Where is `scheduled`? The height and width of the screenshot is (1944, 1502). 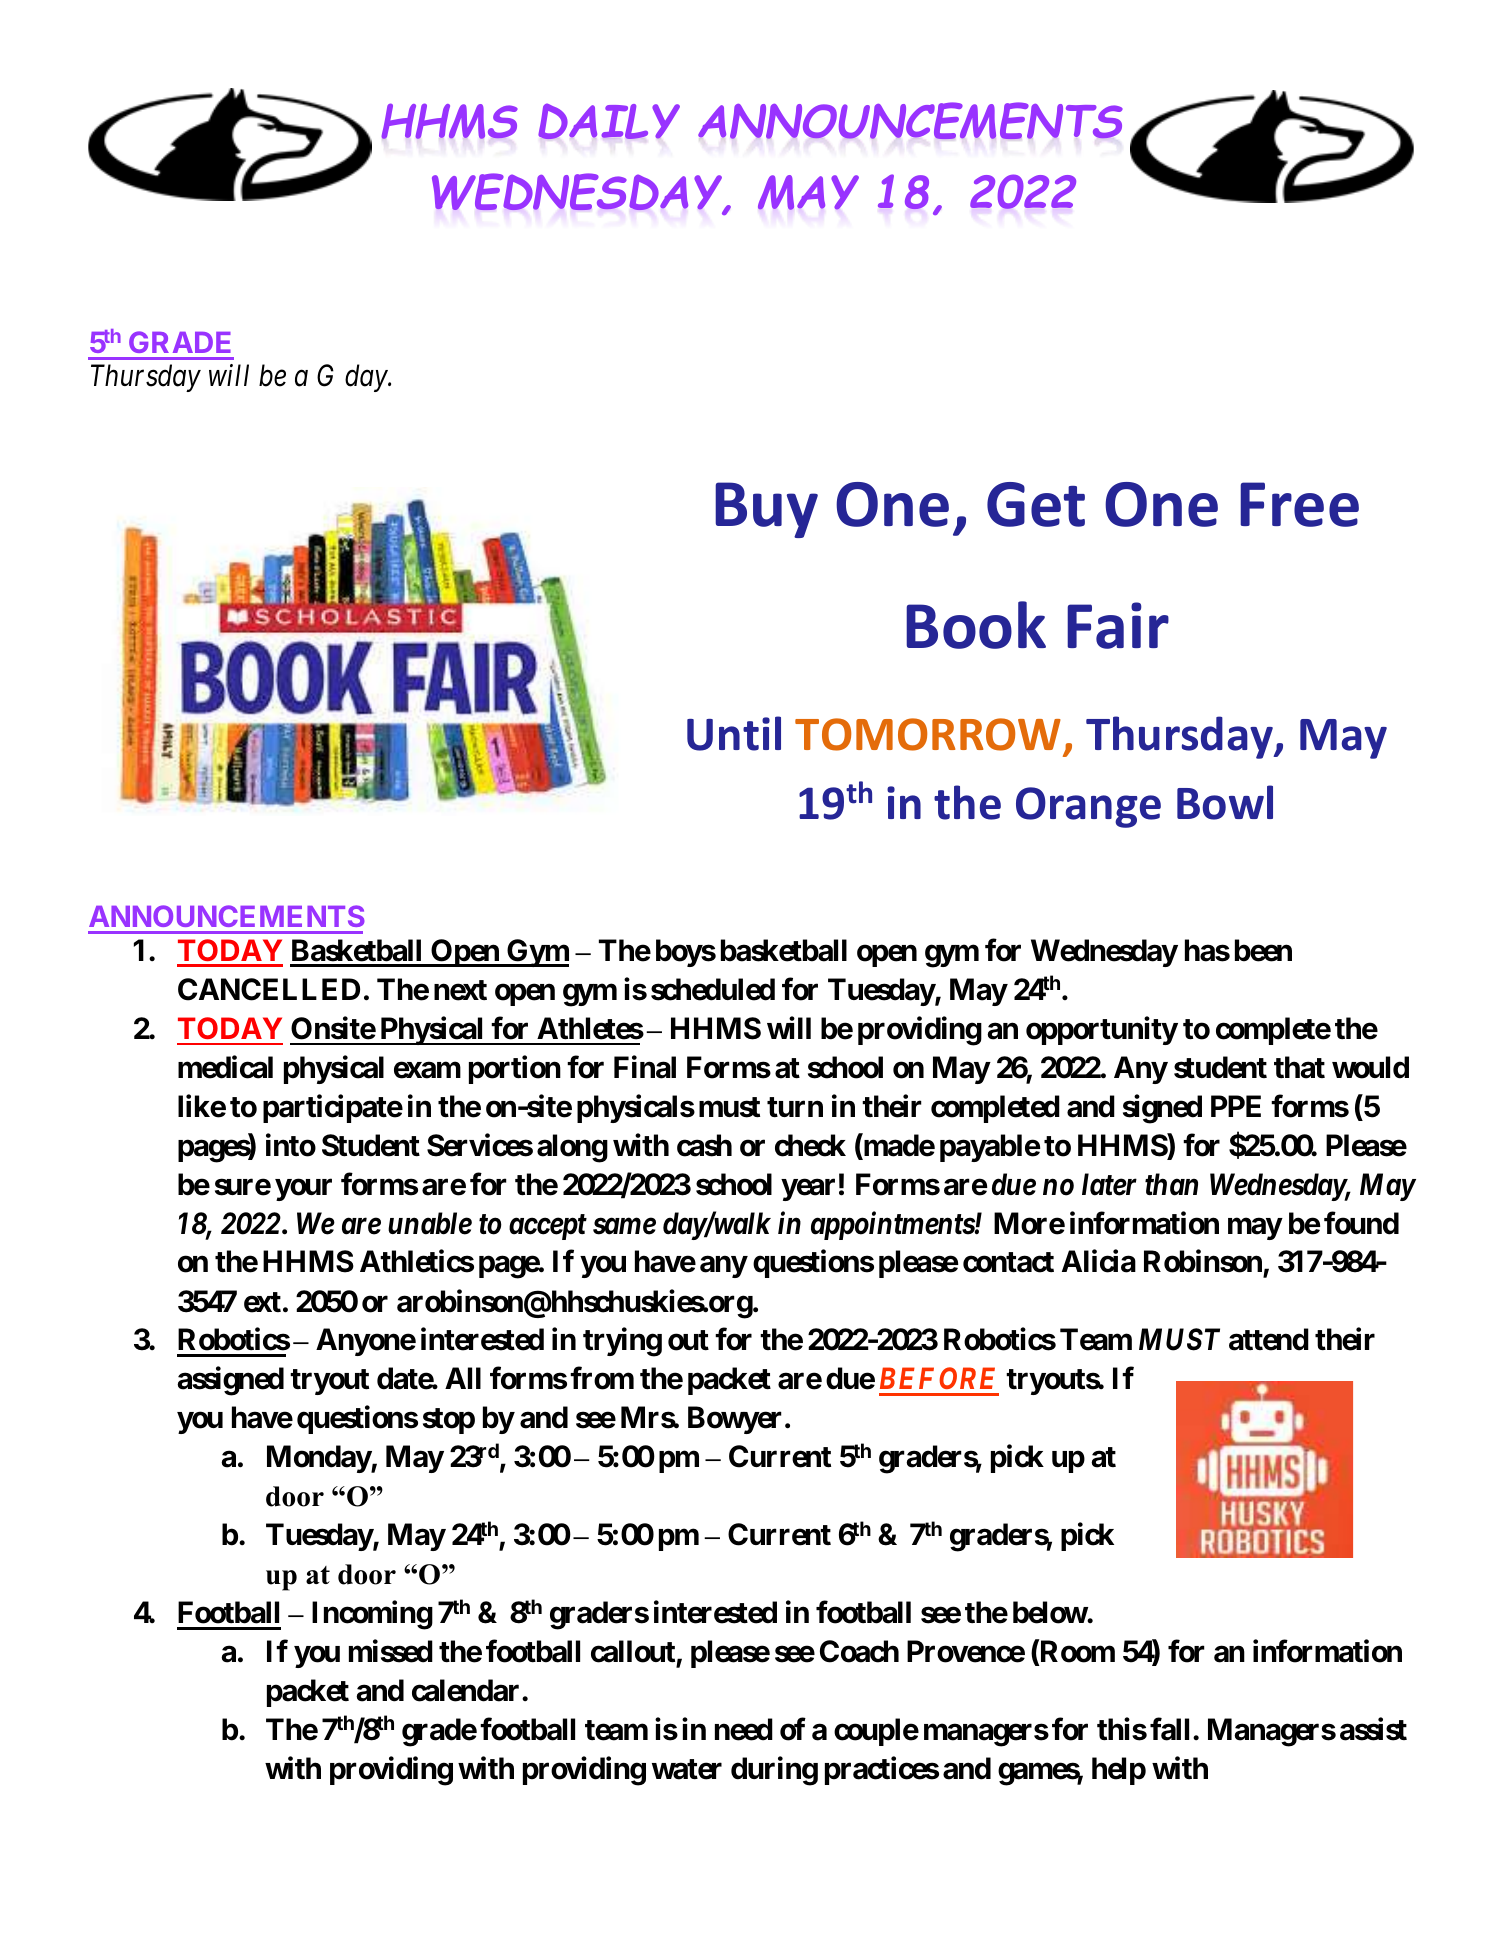
scheduled is located at coordinates (713, 989).
